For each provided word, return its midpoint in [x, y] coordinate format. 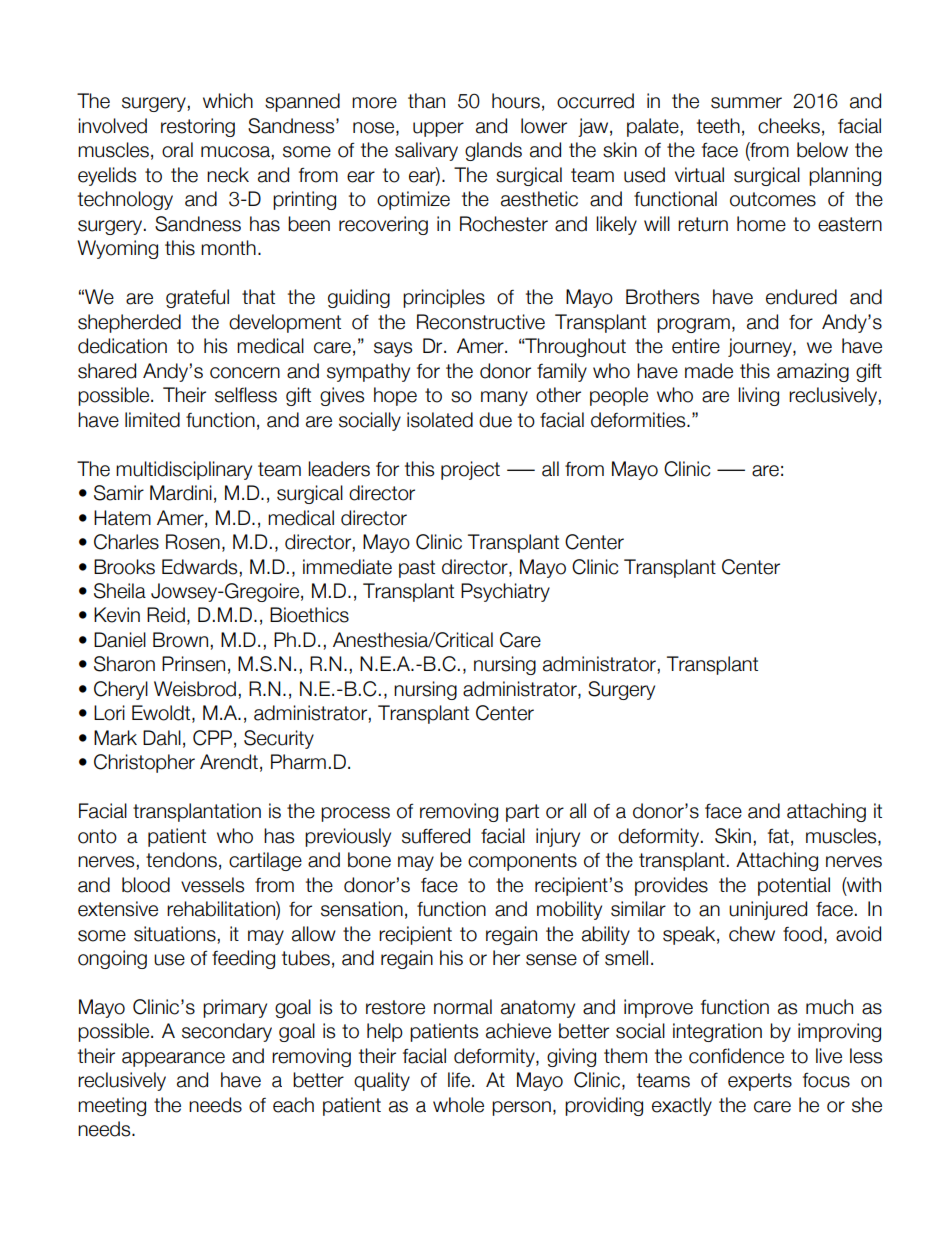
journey [761, 347]
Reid [166, 615]
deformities [639, 420]
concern [245, 373]
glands [493, 151]
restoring [198, 127]
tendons [181, 860]
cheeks [789, 126]
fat [778, 836]
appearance [173, 1059]
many [504, 398]
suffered [436, 836]
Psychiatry [505, 592]
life [459, 1080]
